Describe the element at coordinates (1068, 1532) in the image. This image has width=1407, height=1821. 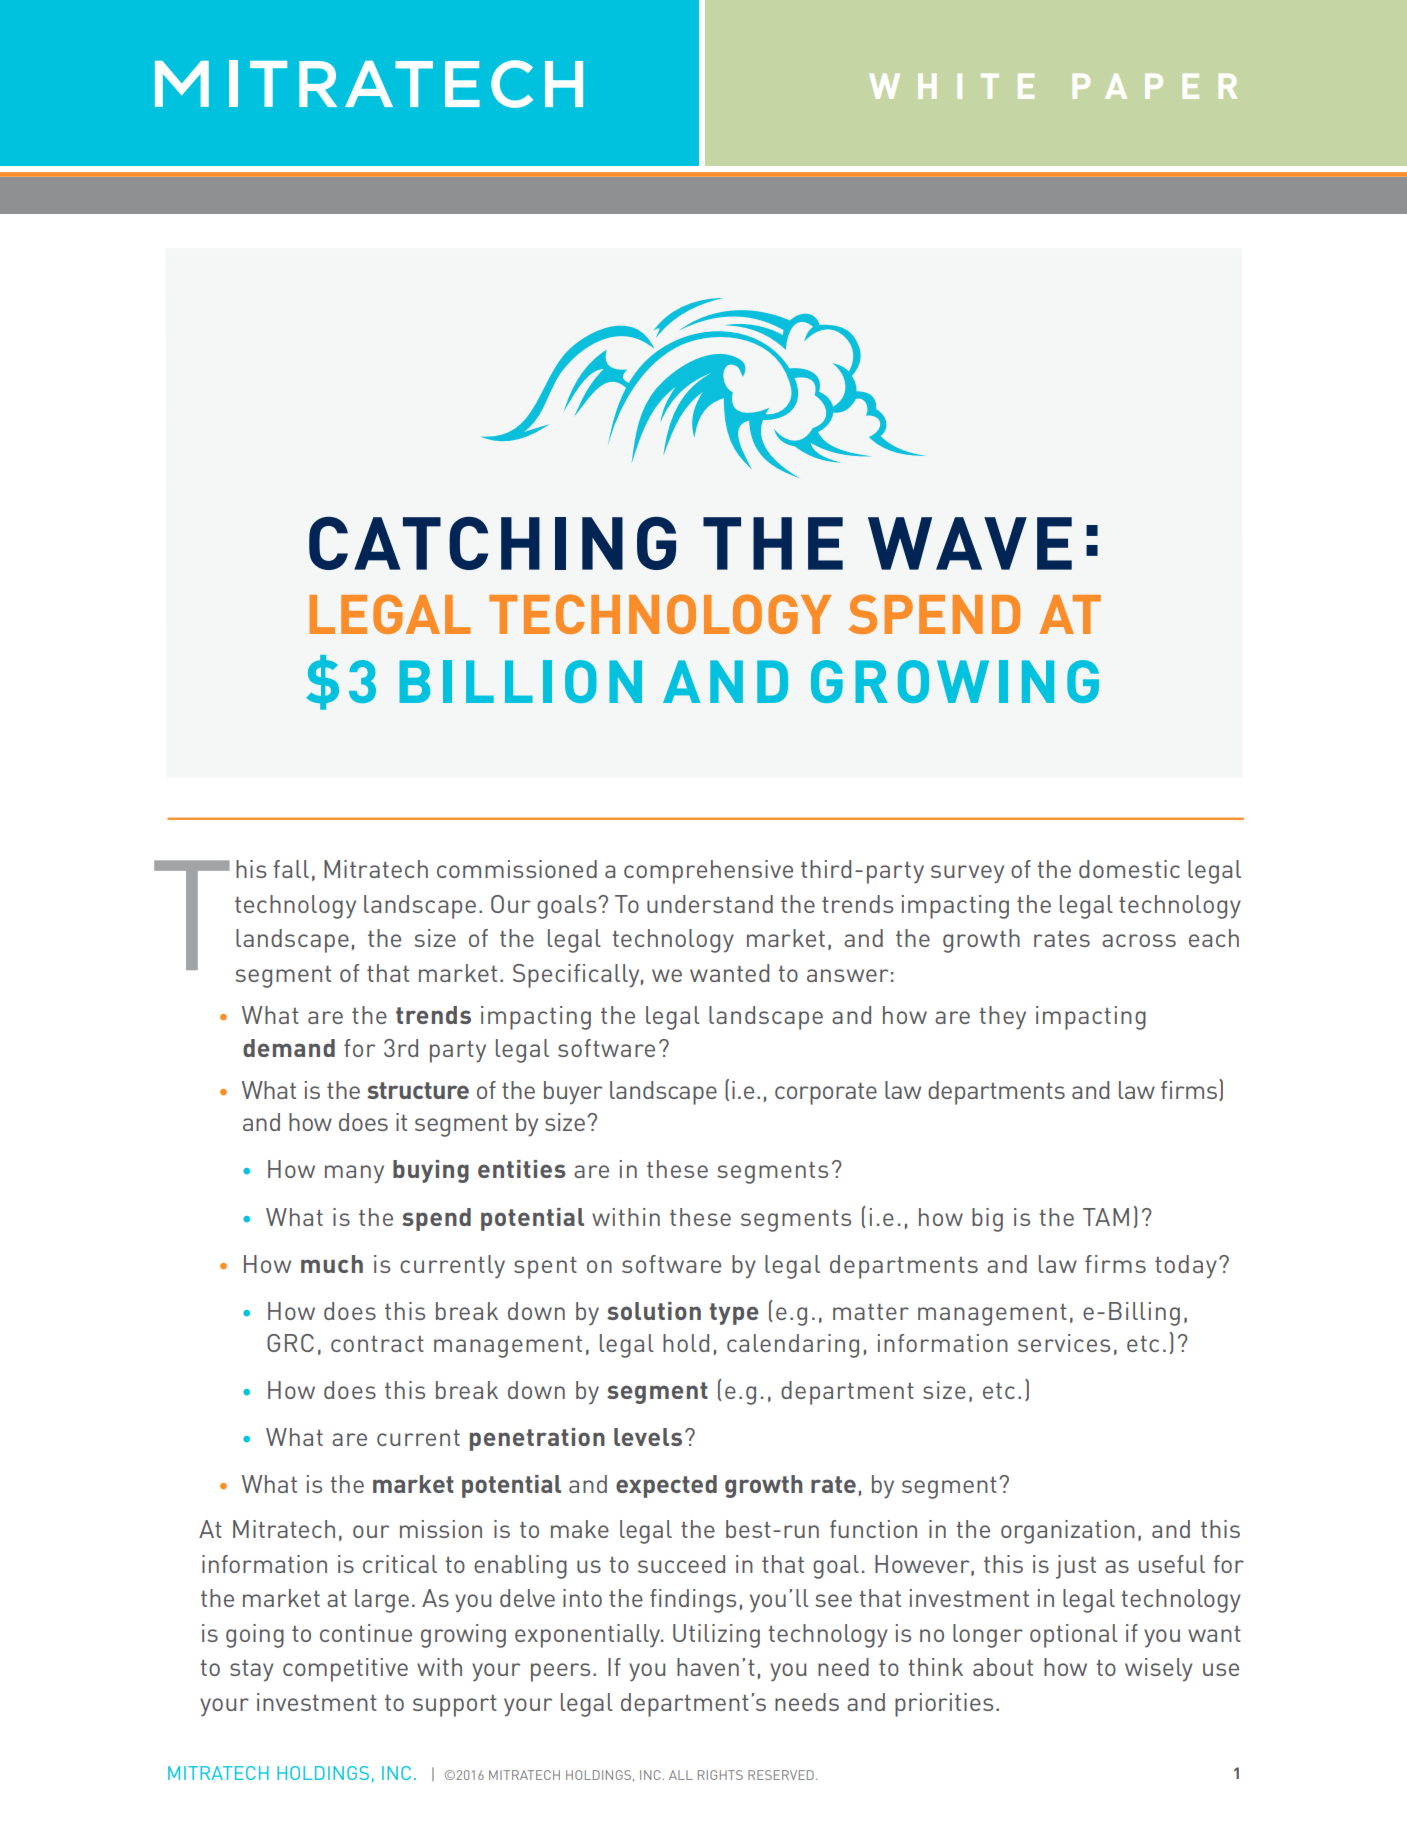
I see `organization` at that location.
